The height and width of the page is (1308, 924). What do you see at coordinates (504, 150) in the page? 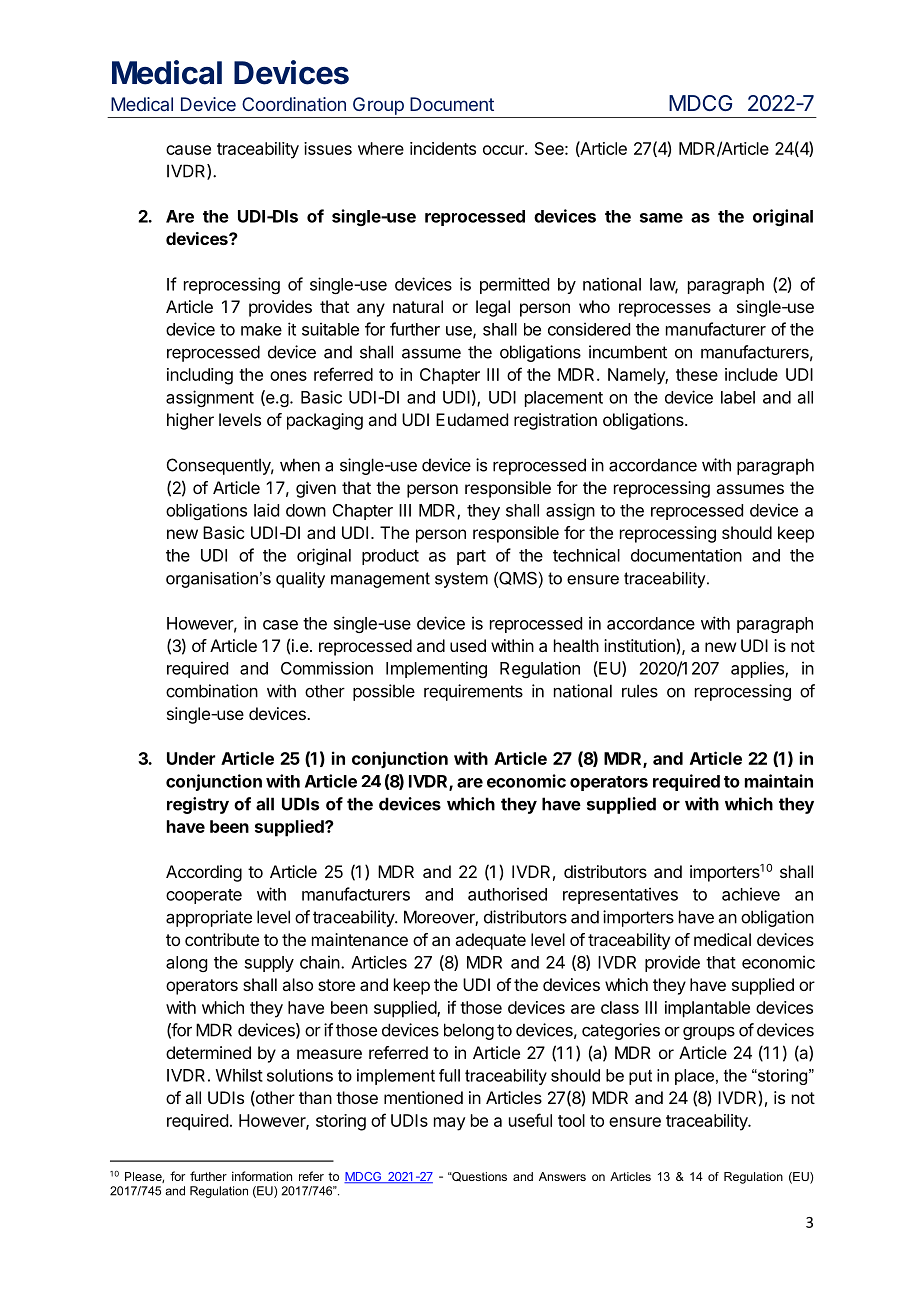
I see `occur` at bounding box center [504, 150].
